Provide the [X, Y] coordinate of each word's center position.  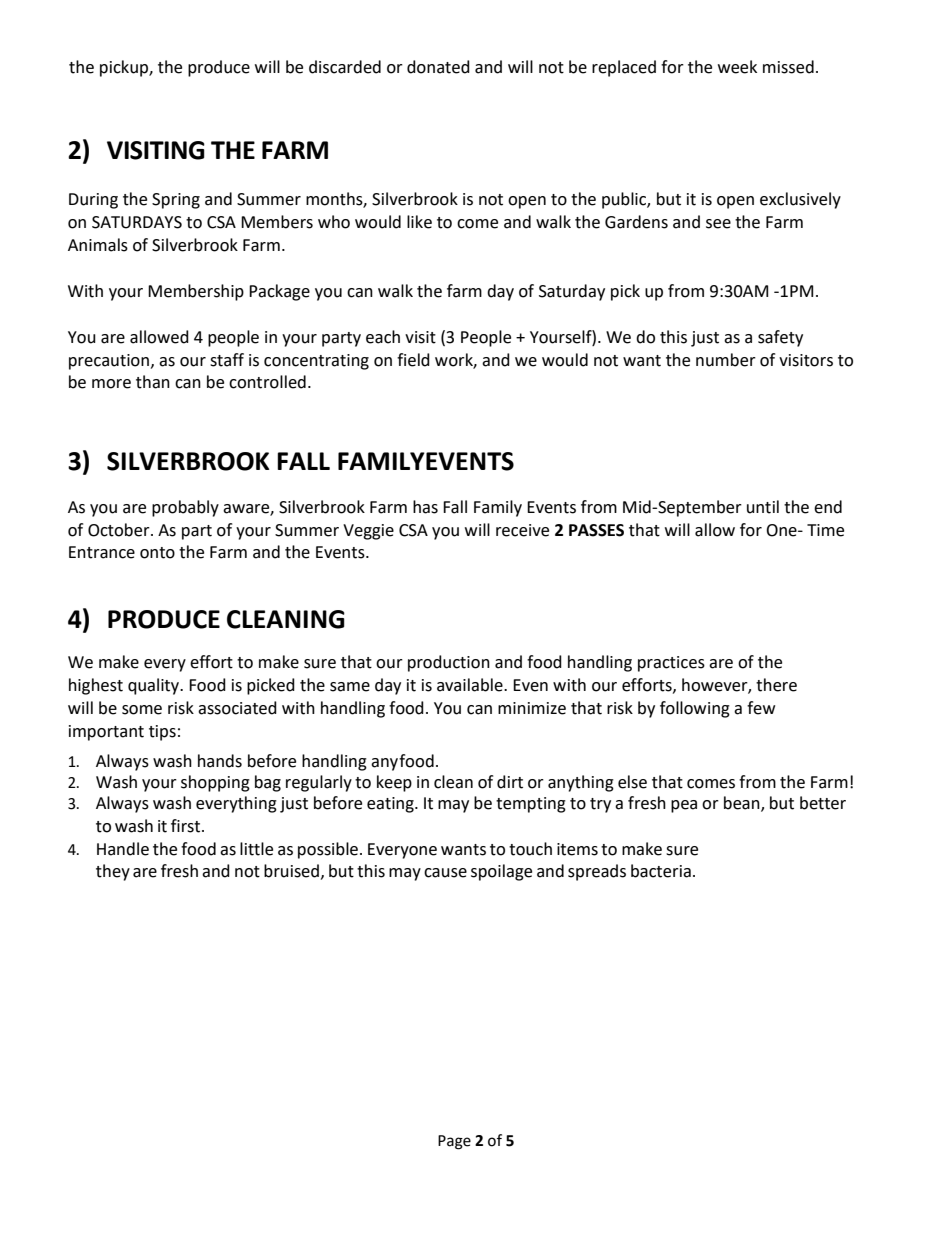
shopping [215, 783]
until [763, 507]
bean [743, 804]
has [425, 507]
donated [438, 67]
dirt [510, 782]
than [153, 382]
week [737, 67]
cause [445, 873]
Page [454, 1142]
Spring [176, 201]
